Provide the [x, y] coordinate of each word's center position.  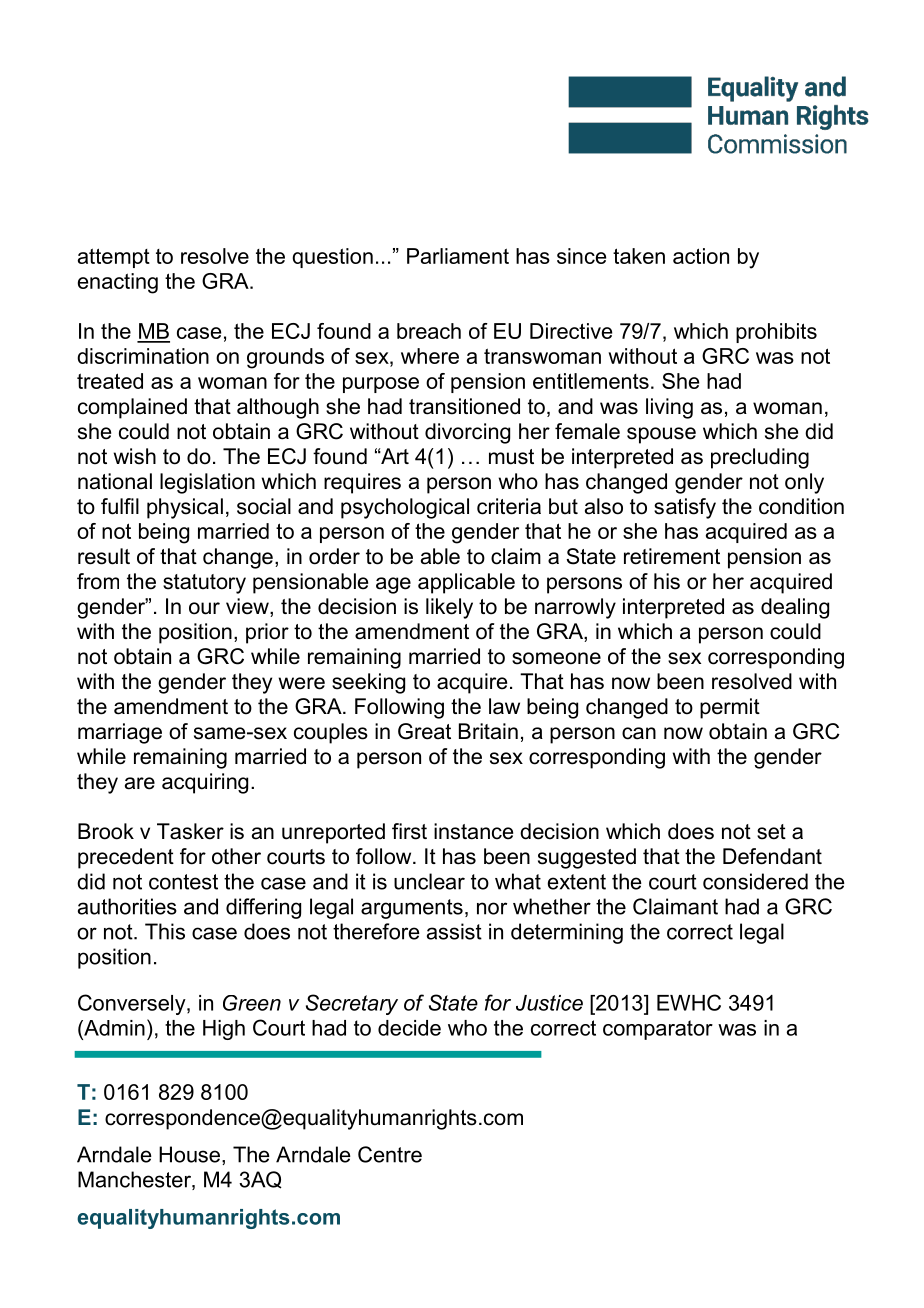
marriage [120, 733]
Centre [390, 1154]
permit [730, 708]
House [189, 1154]
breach [429, 331]
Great [424, 731]
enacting [118, 283]
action [701, 256]
